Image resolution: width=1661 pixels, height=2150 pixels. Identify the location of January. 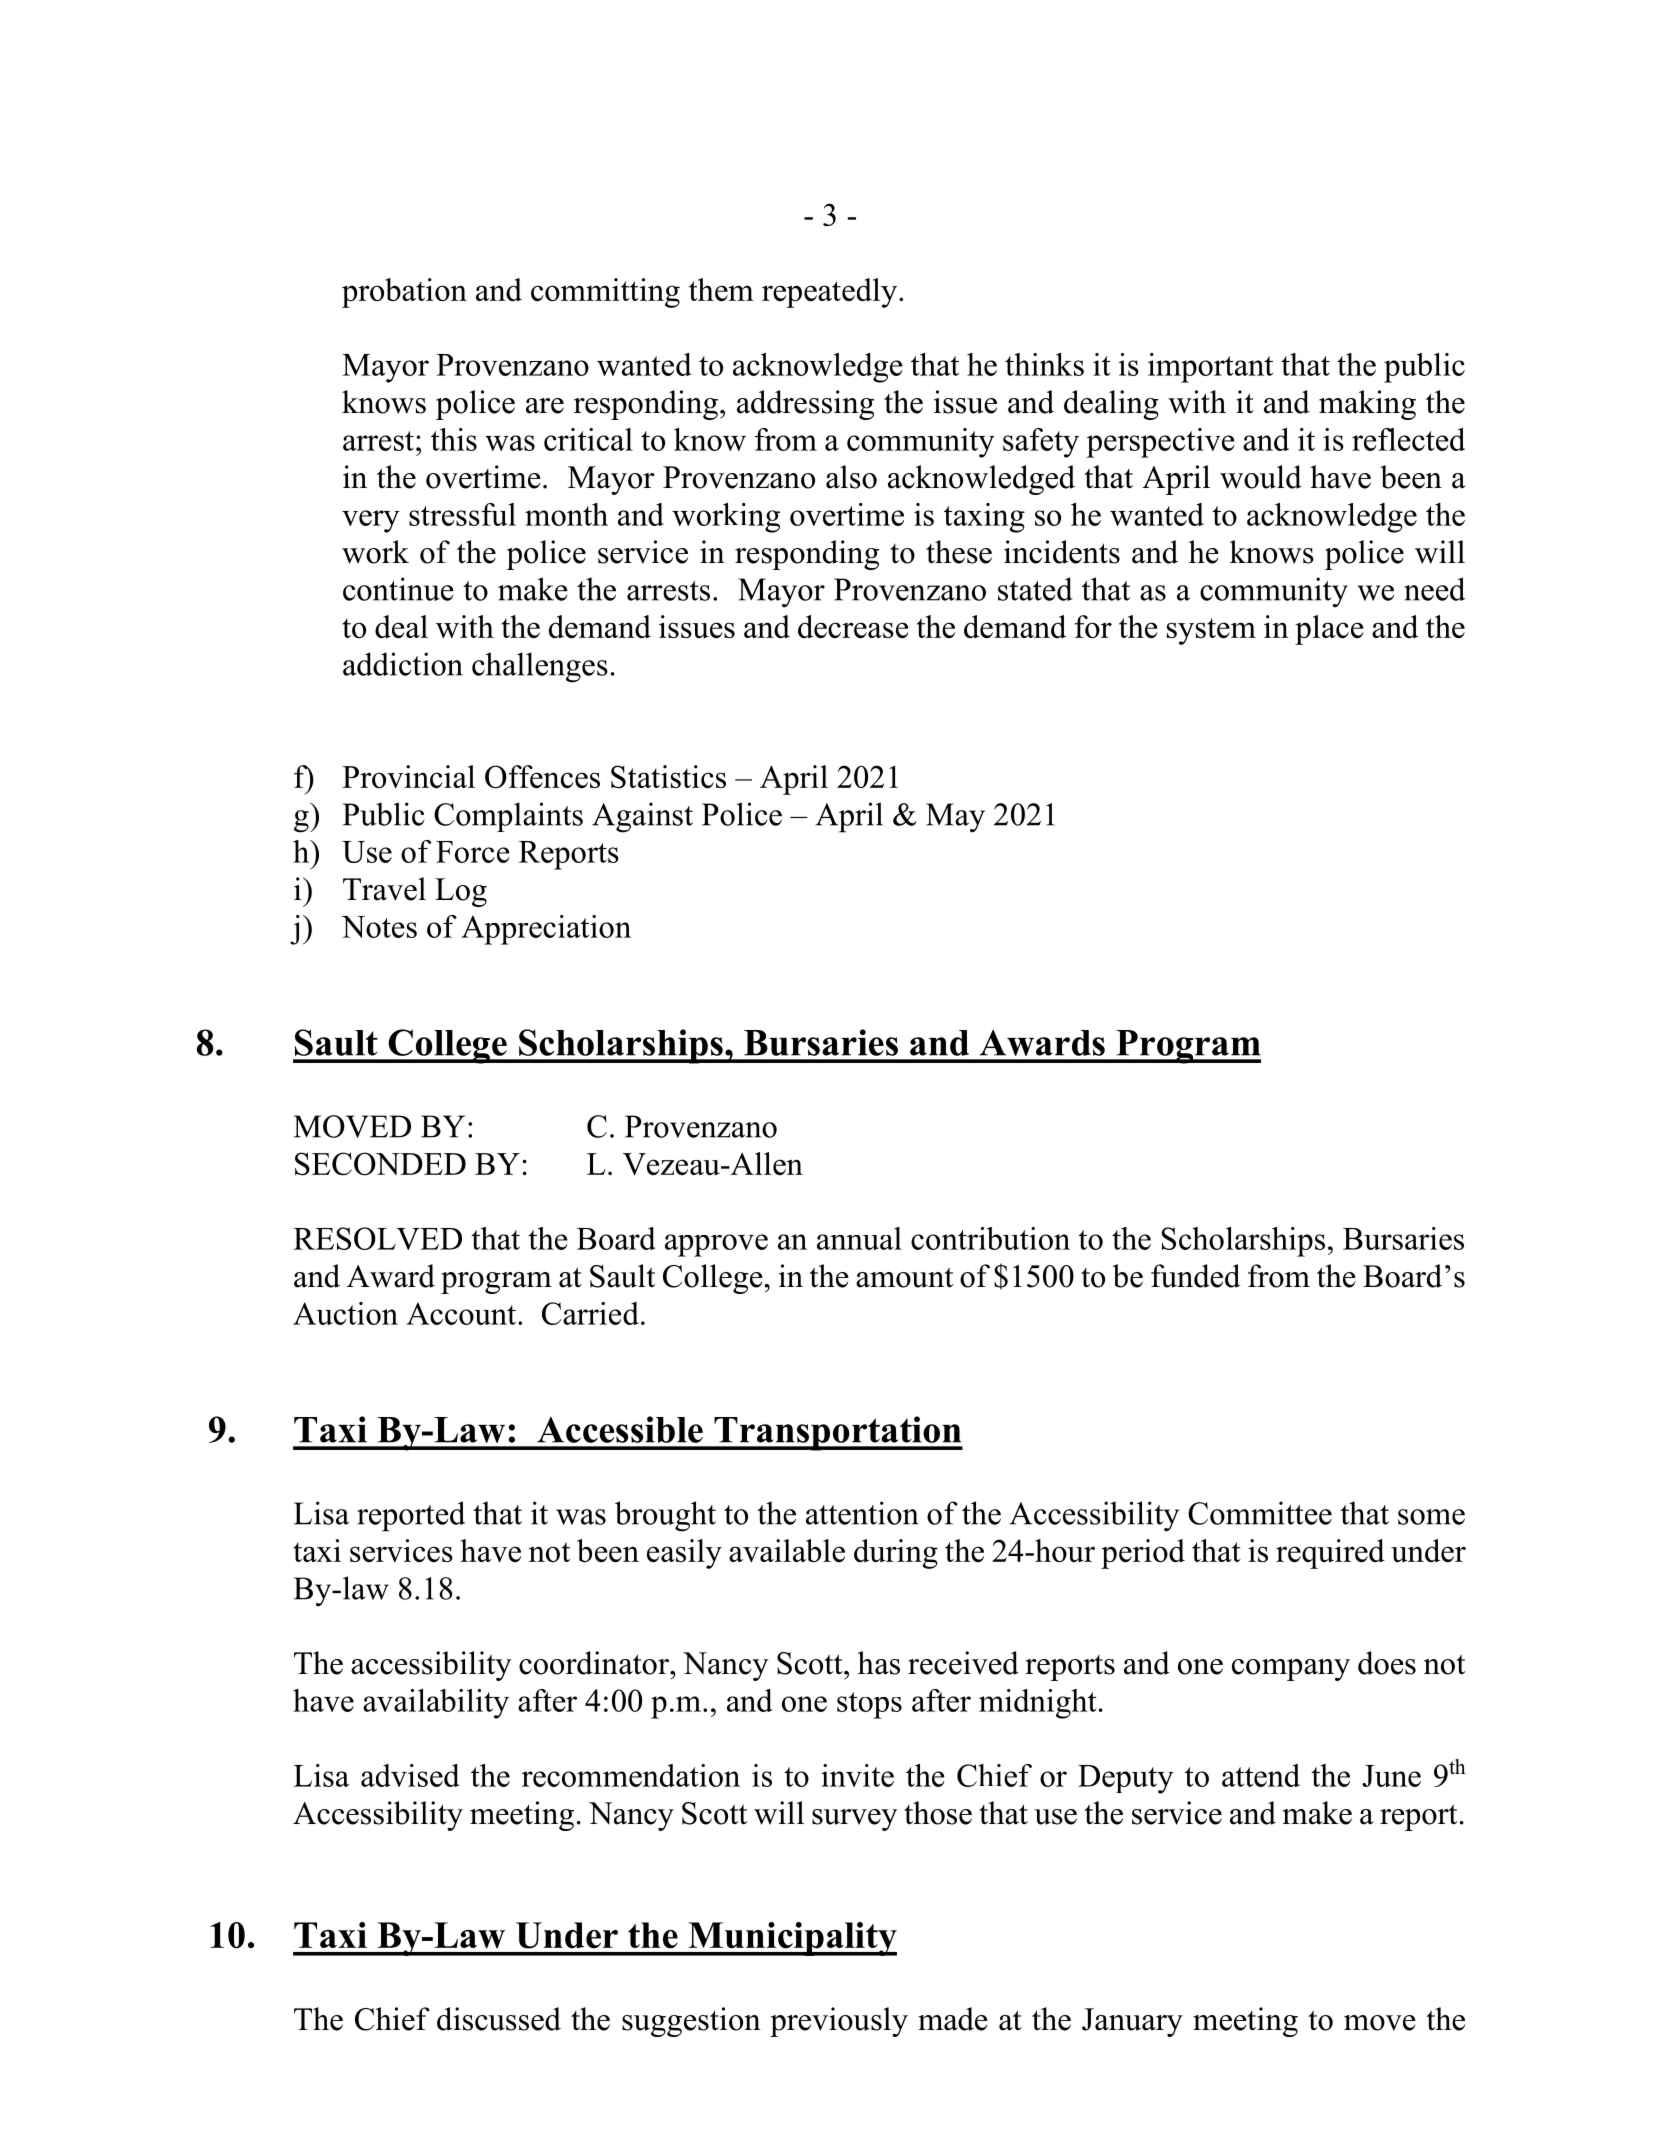
(1132, 2022).
